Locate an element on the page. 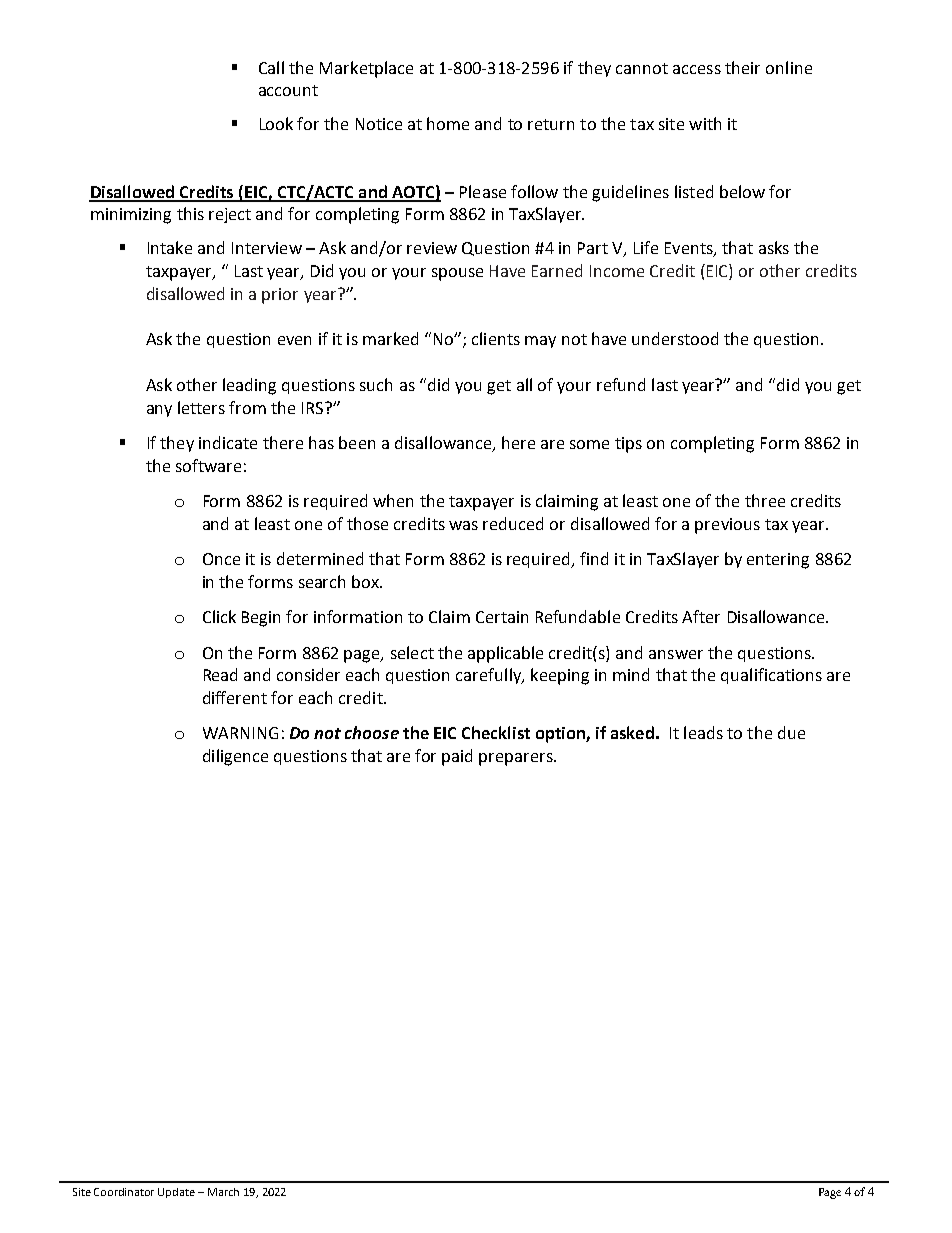 The image size is (952, 1233). Certain is located at coordinates (502, 617).
